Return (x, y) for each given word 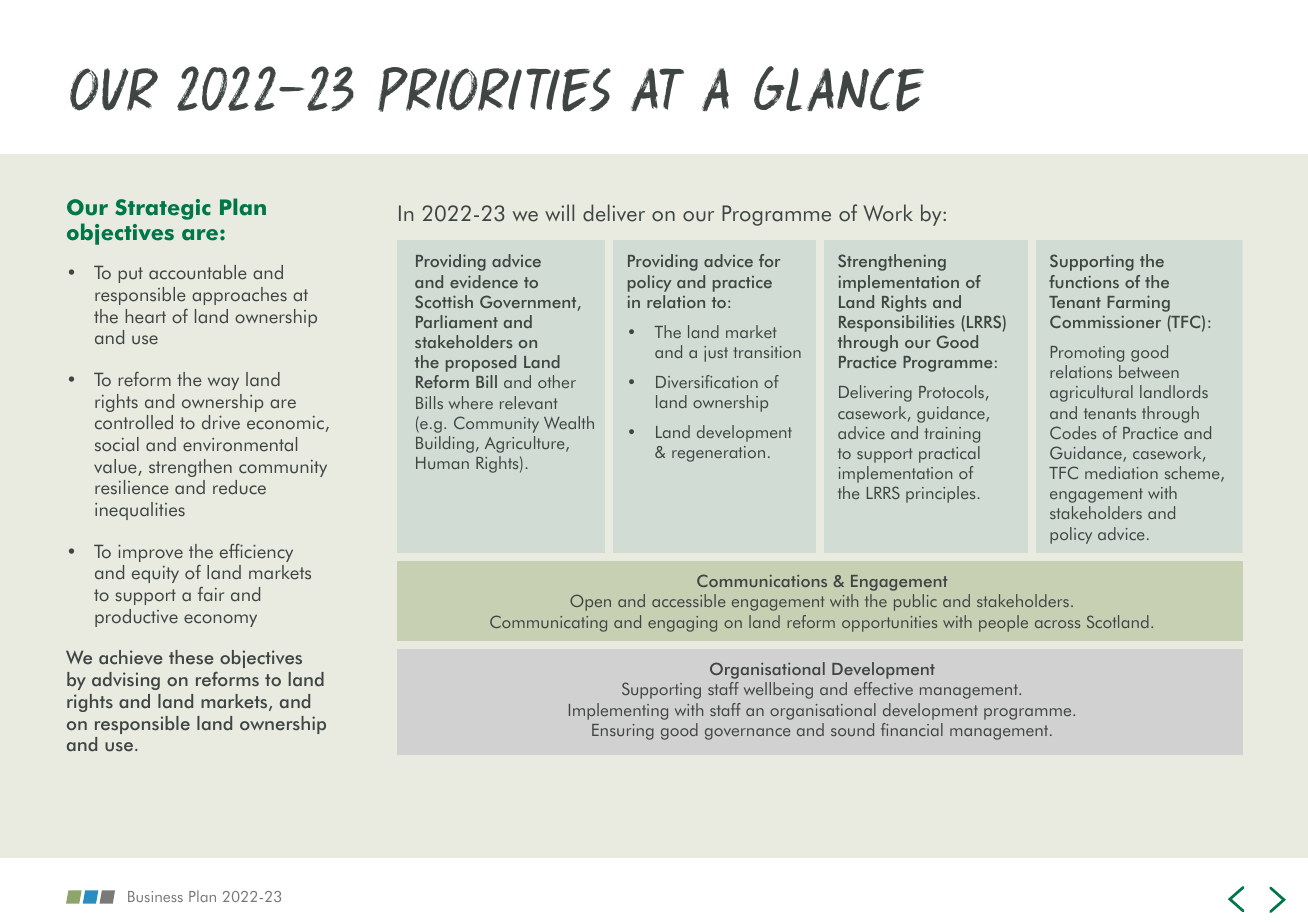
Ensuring (623, 732)
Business (155, 896)
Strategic (163, 209)
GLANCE (839, 89)
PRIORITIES (494, 89)
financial (912, 729)
